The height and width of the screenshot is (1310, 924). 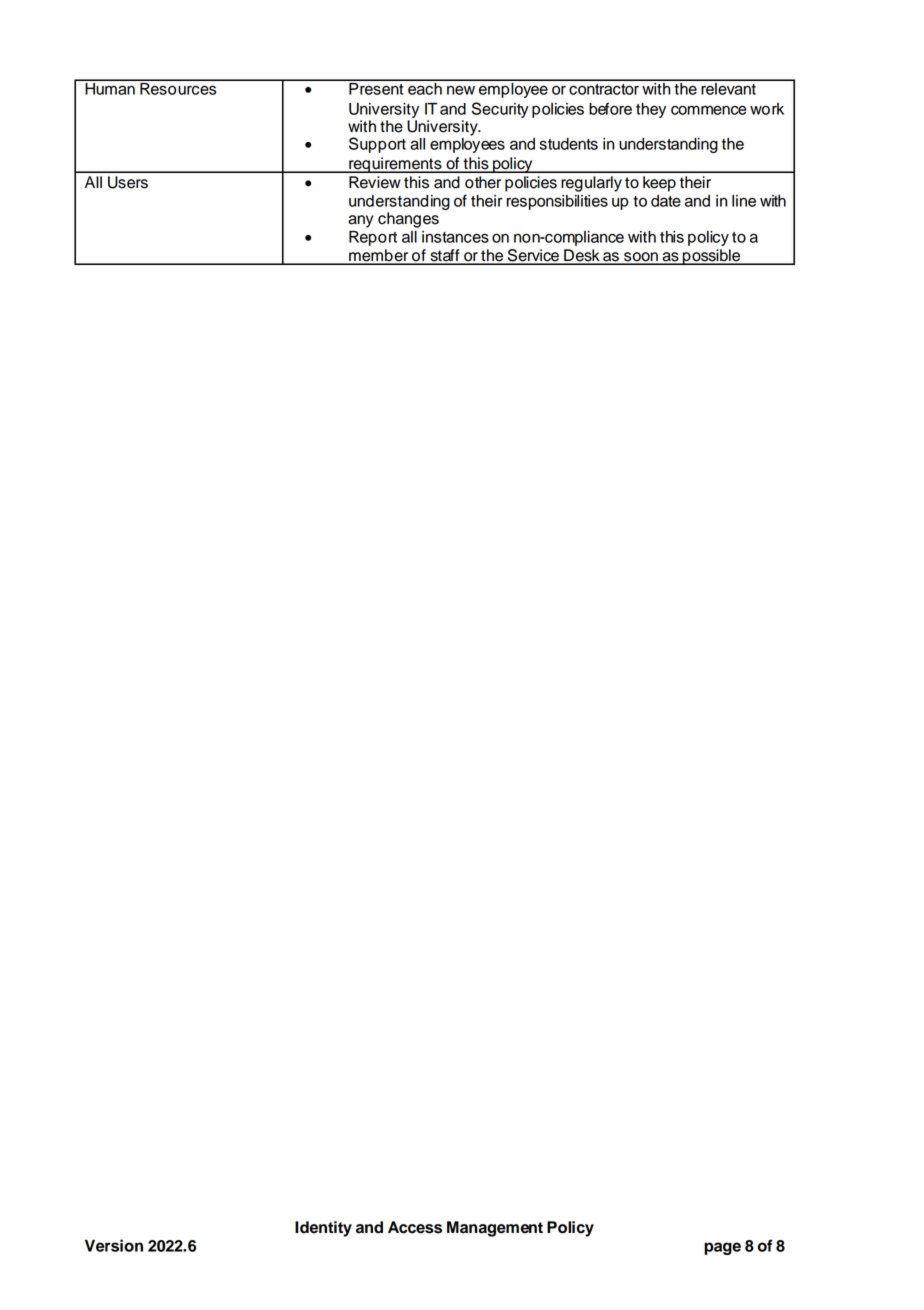 What do you see at coordinates (425, 87) in the screenshot?
I see `each` at bounding box center [425, 87].
